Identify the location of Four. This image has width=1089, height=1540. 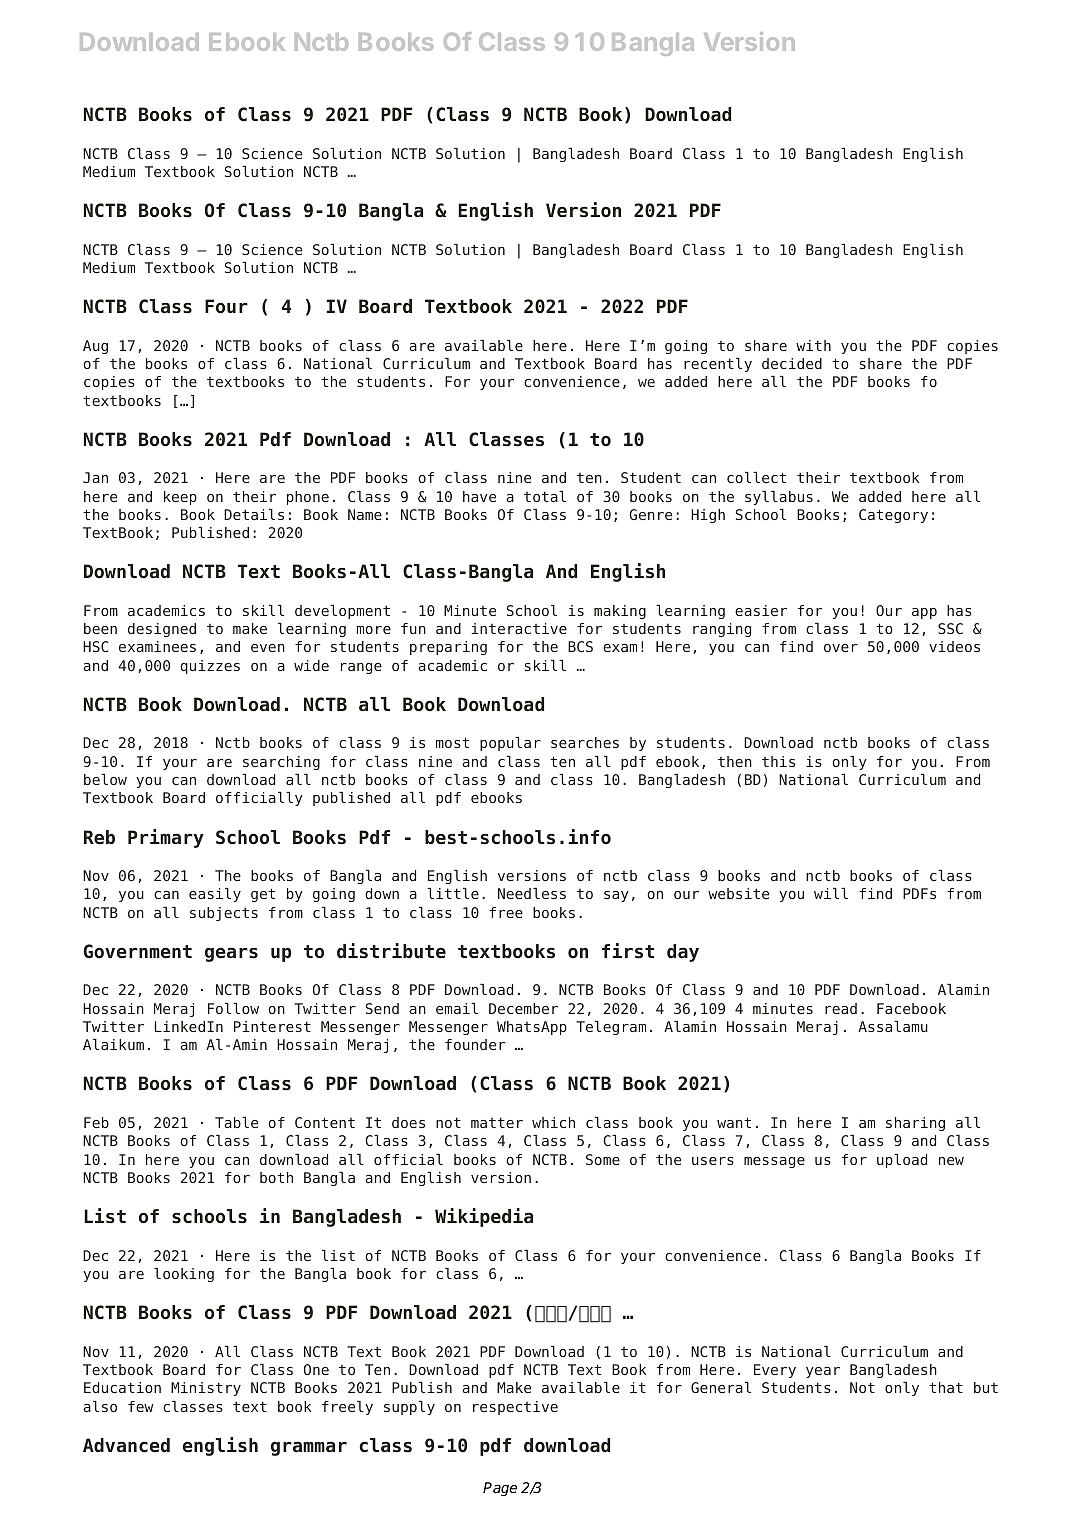
(226, 306).
